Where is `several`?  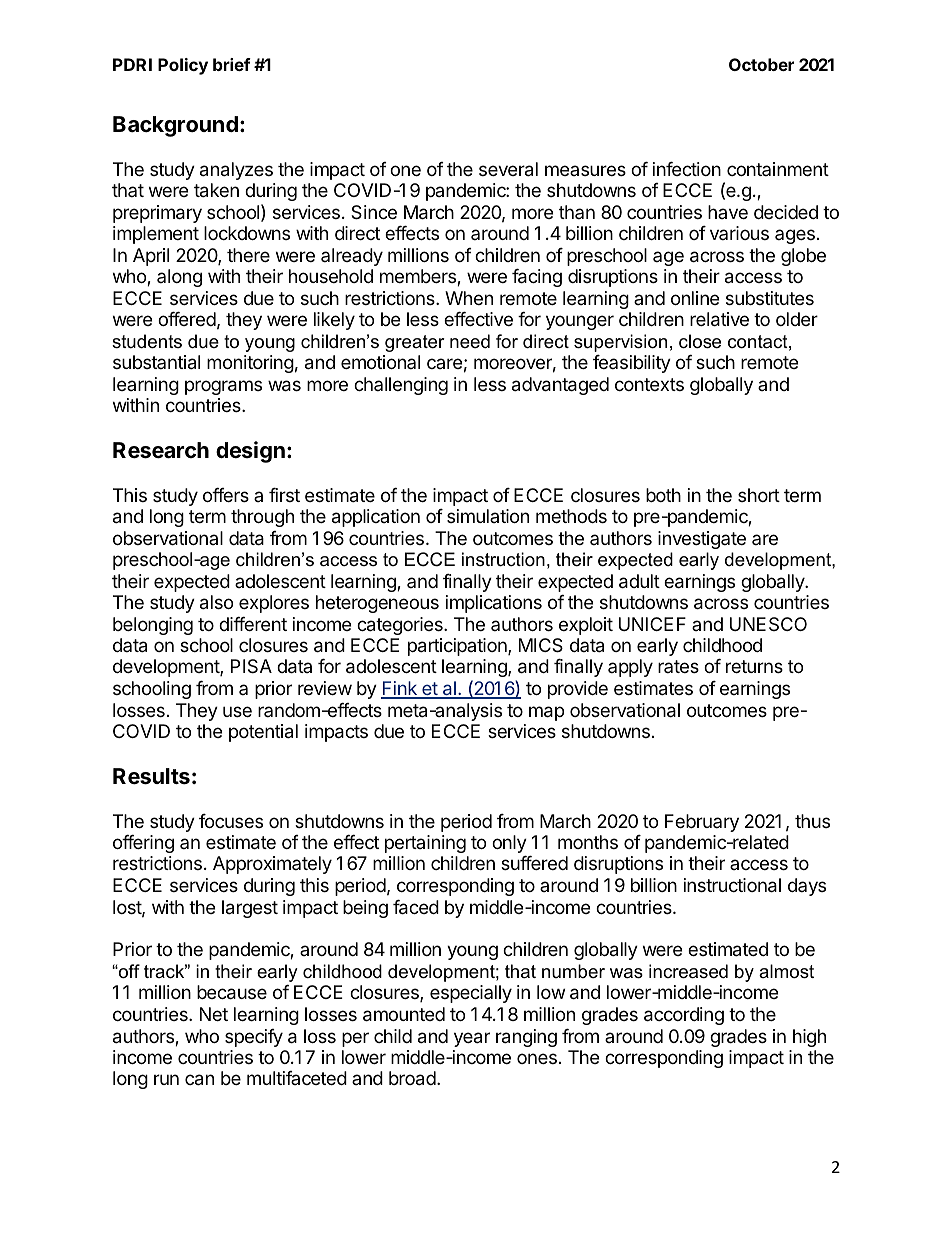
several is located at coordinates (508, 169).
